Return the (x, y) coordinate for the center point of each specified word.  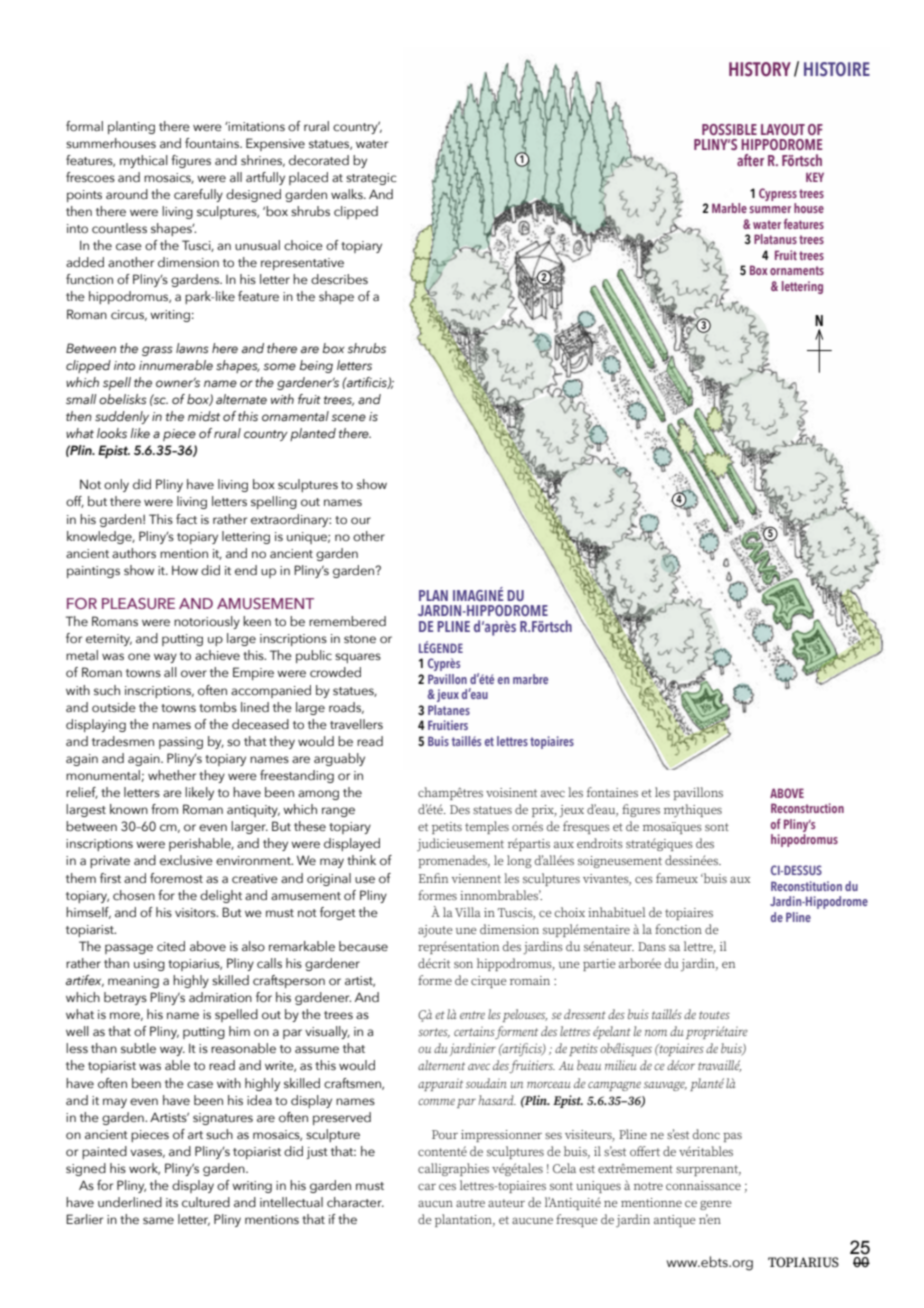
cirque (488, 982)
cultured (206, 1202)
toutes (714, 1015)
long (519, 861)
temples (487, 827)
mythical (144, 161)
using (149, 965)
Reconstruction (807, 808)
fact (186, 519)
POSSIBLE (729, 129)
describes (339, 279)
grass (157, 351)
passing (181, 743)
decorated (319, 160)
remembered (347, 621)
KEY (815, 177)
